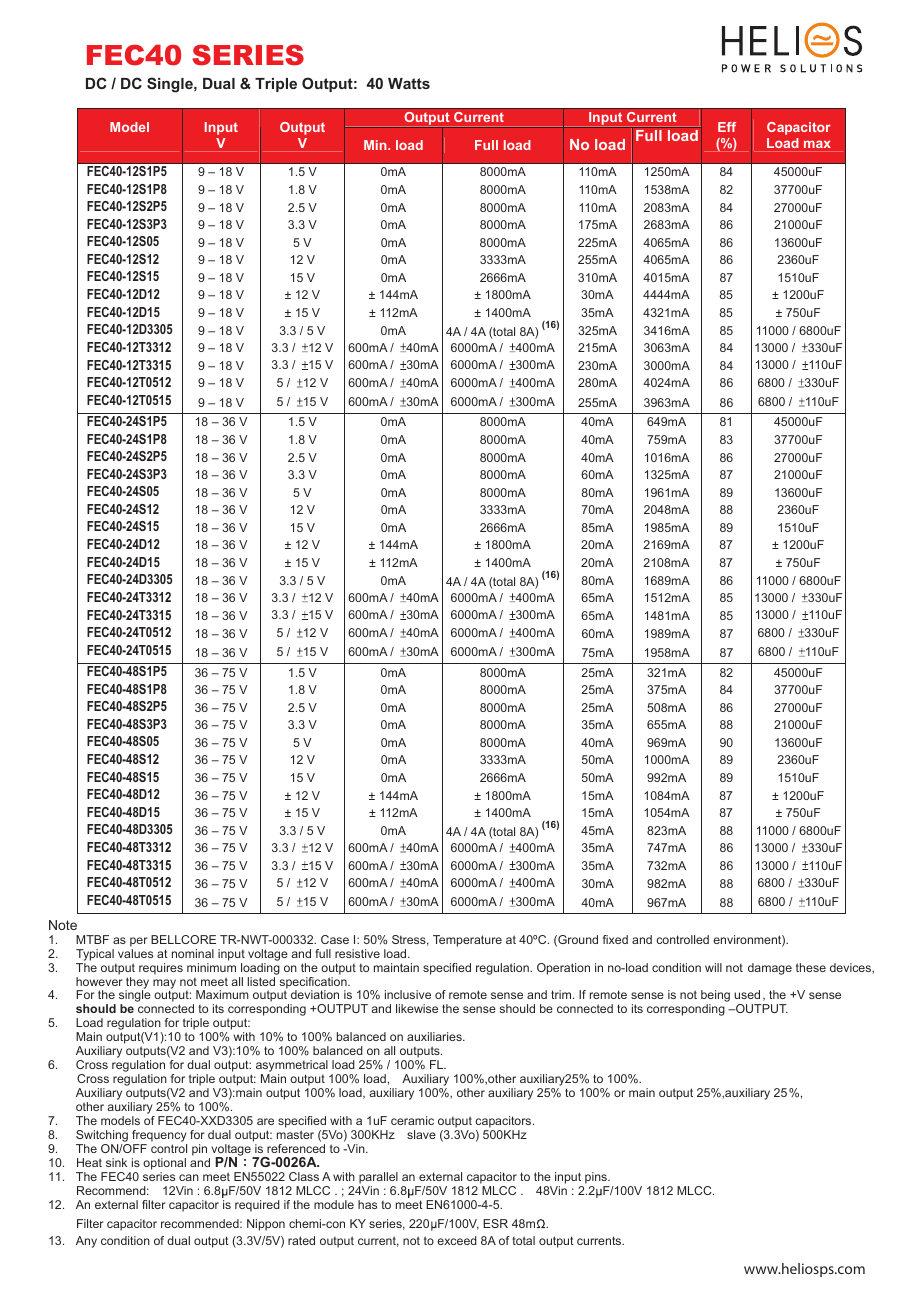 The image size is (924, 1308). What do you see at coordinates (713, 967) in the screenshot?
I see `will` at bounding box center [713, 967].
